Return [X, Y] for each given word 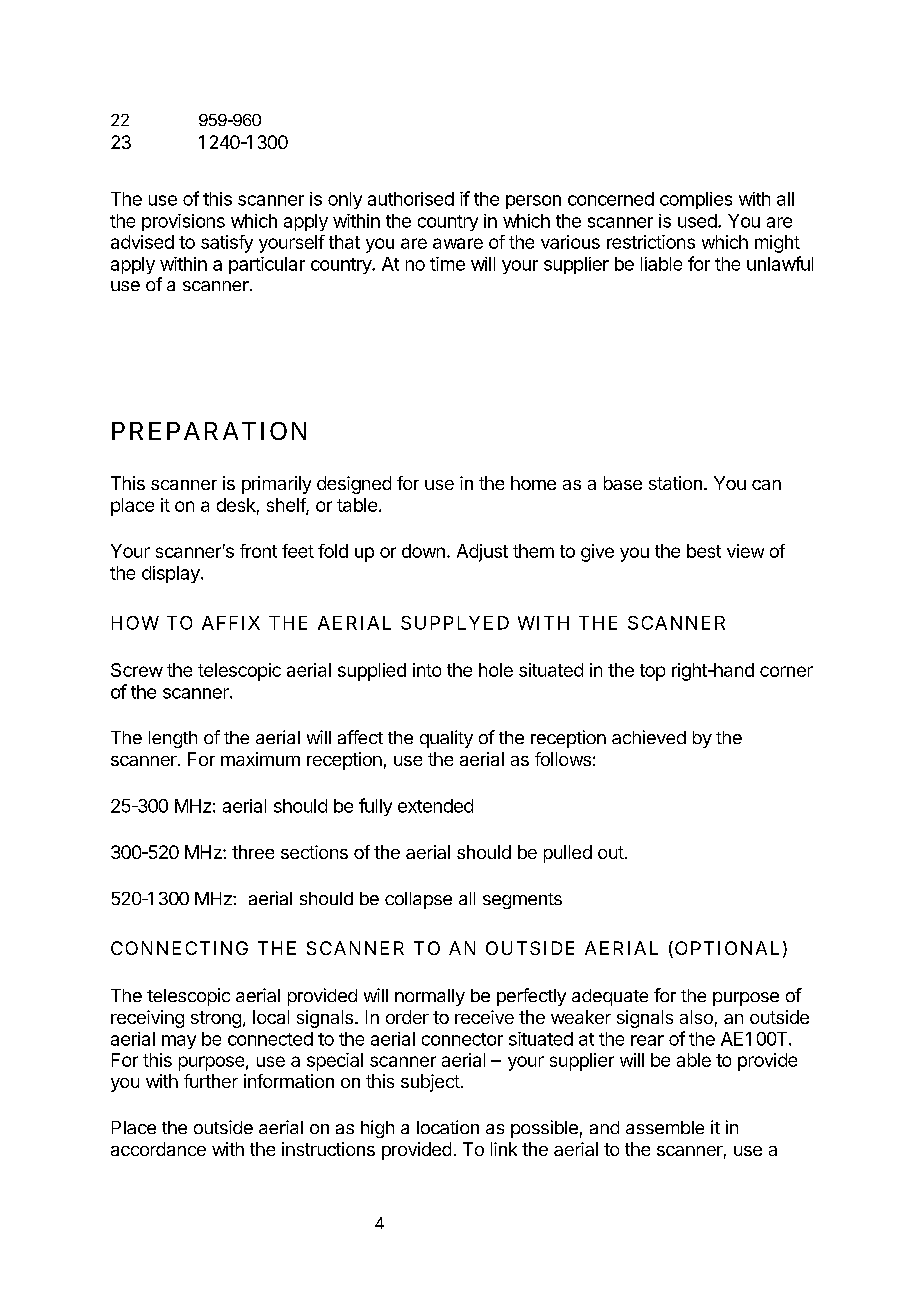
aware [458, 243]
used [698, 221]
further [211, 1081]
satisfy [227, 244]
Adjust [482, 553]
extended [435, 806]
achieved [649, 737]
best [704, 551]
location [448, 1127]
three [253, 852]
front [258, 551]
